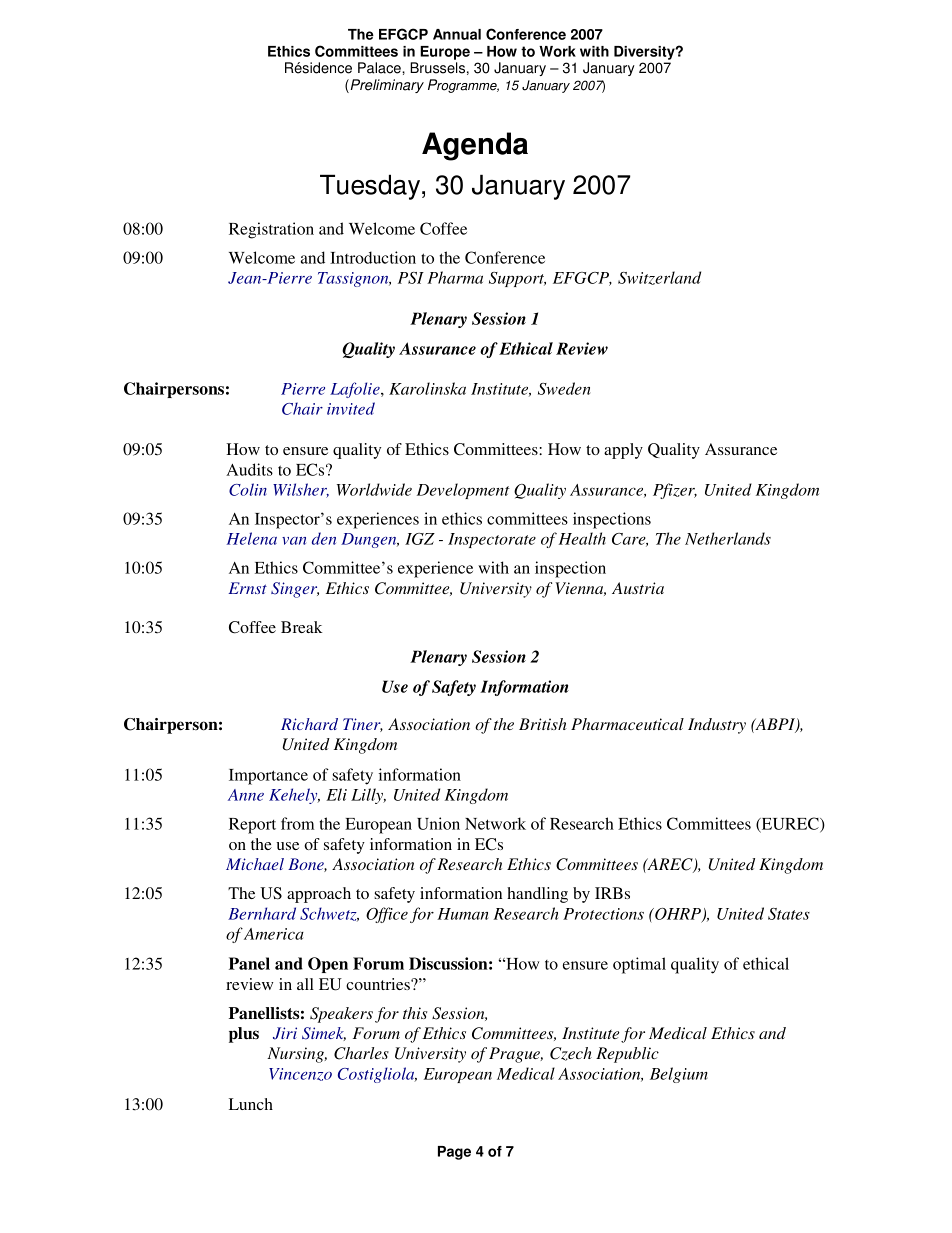  Describe the element at coordinates (728, 538) in the screenshot. I see `Netherlands` at that location.
